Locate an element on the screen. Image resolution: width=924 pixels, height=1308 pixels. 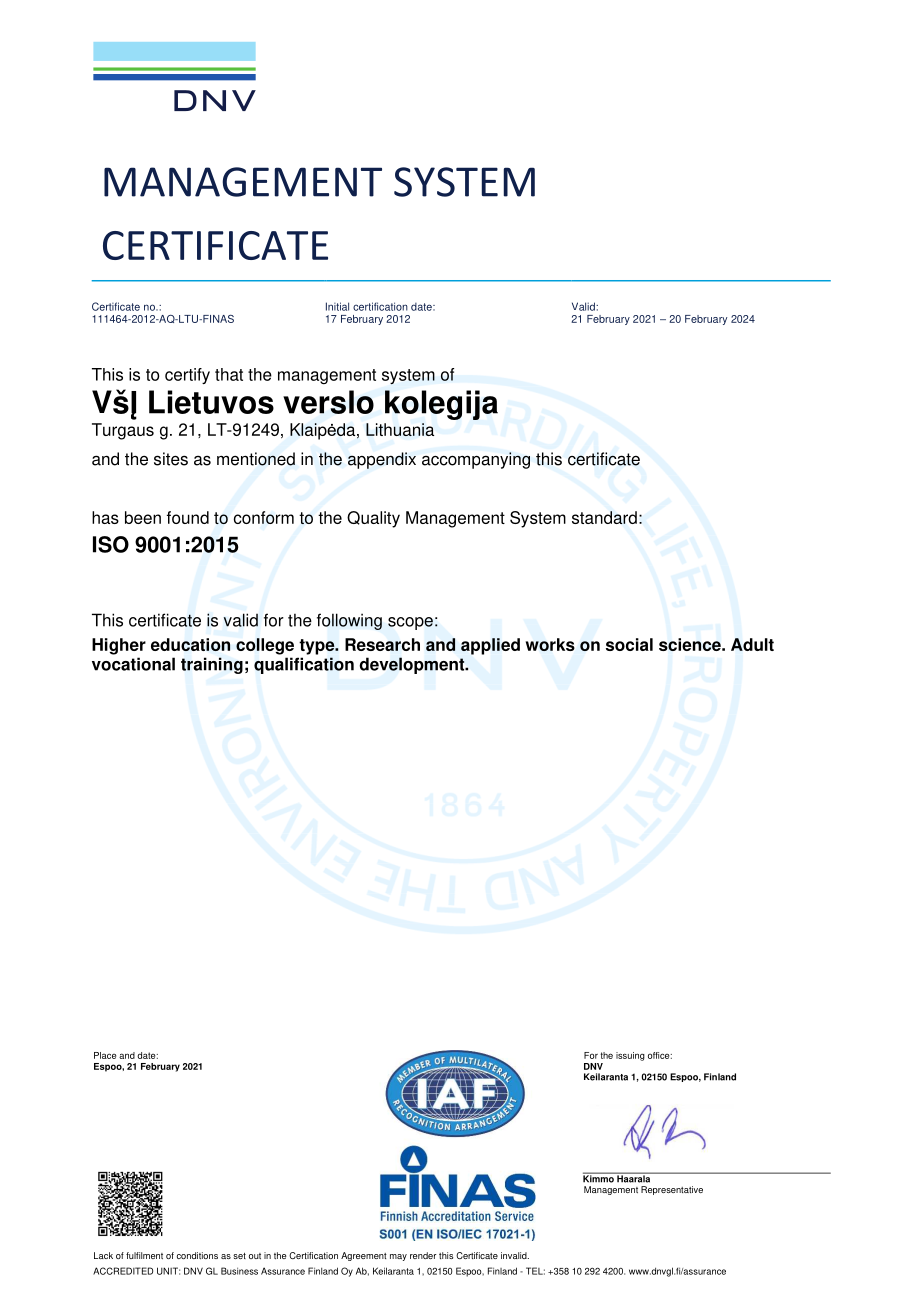
standard is located at coordinates (604, 517).
